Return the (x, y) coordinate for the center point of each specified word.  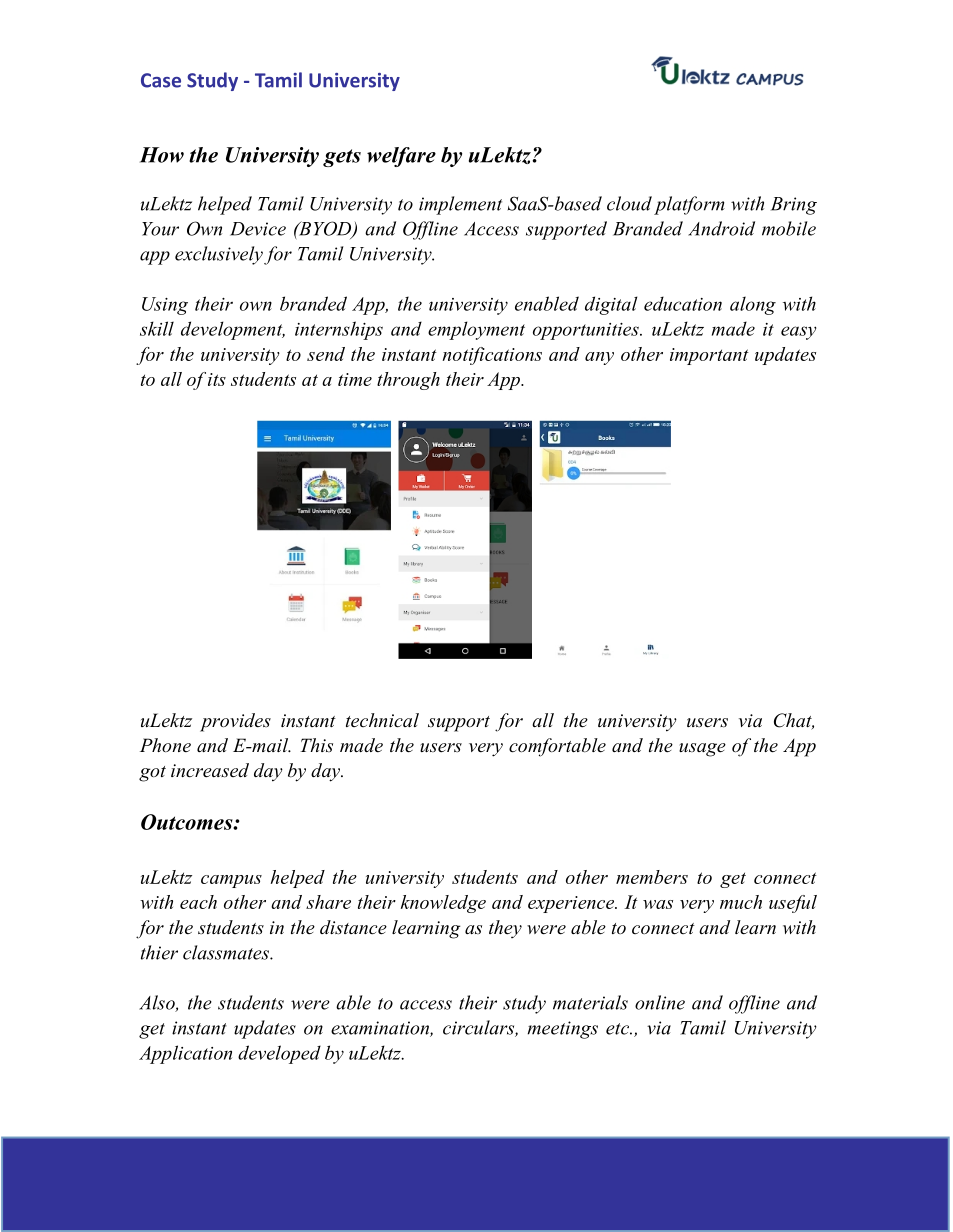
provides (235, 722)
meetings (562, 1030)
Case (161, 80)
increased (210, 770)
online (660, 1002)
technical (382, 720)
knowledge (443, 904)
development (233, 330)
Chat (794, 721)
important (709, 356)
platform (689, 205)
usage (702, 750)
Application (185, 1054)
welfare (401, 157)
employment (476, 330)
